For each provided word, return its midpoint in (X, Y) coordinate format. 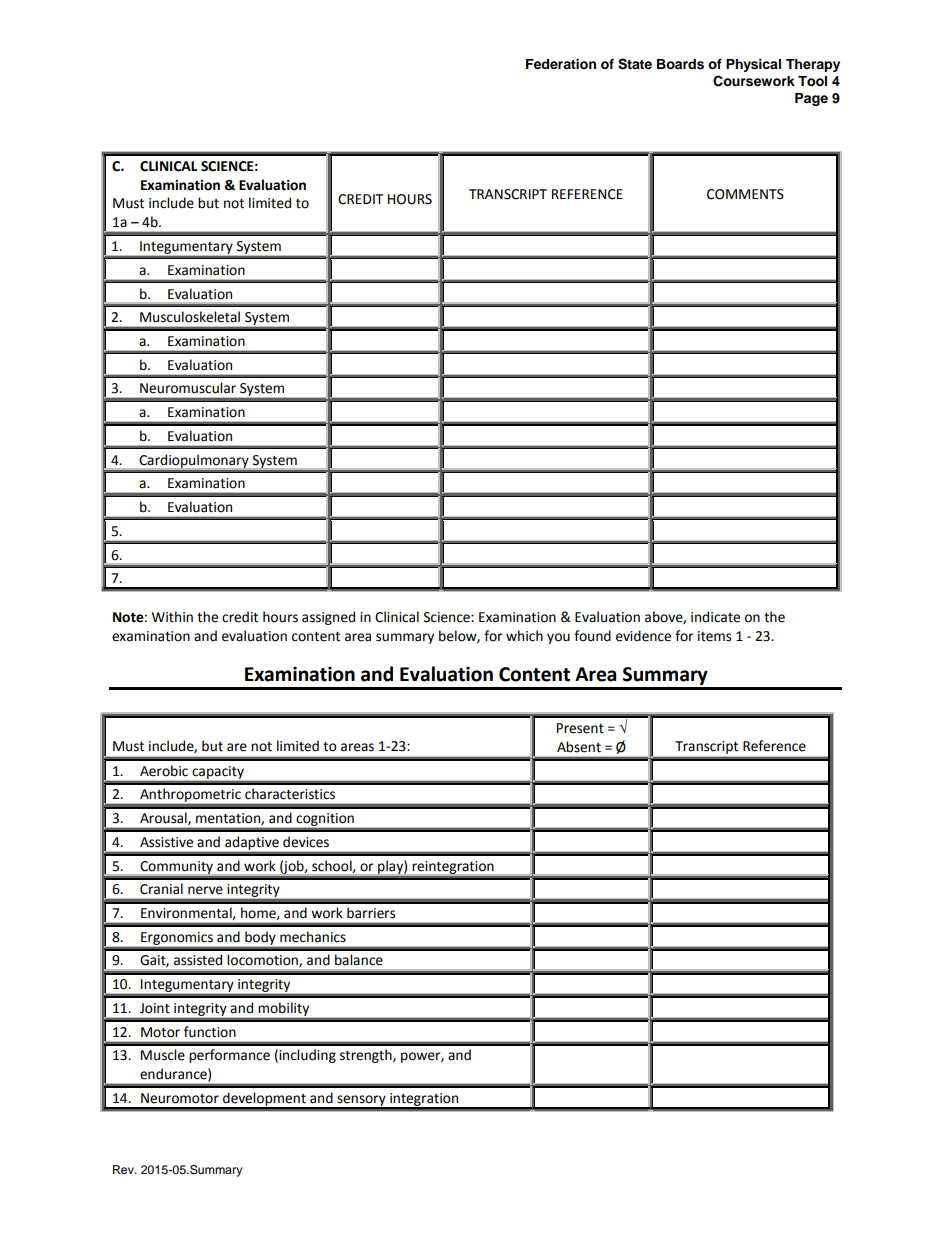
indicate (715, 617)
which (524, 636)
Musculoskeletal (190, 317)
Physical (753, 65)
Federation (561, 64)
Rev (124, 1169)
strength (367, 1056)
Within (172, 617)
